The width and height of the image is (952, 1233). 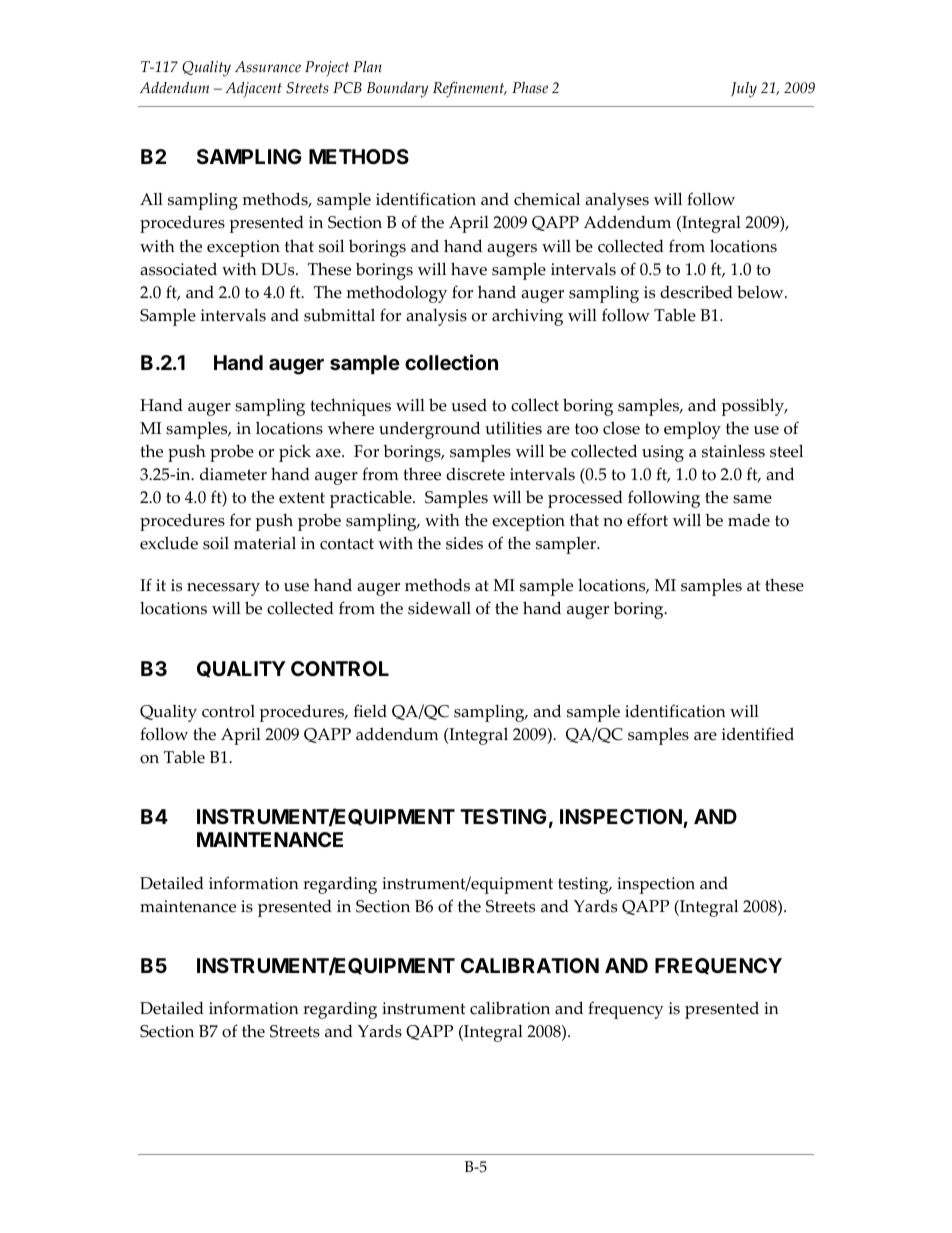 What do you see at coordinates (439, 608) in the image?
I see `sidewall` at bounding box center [439, 608].
